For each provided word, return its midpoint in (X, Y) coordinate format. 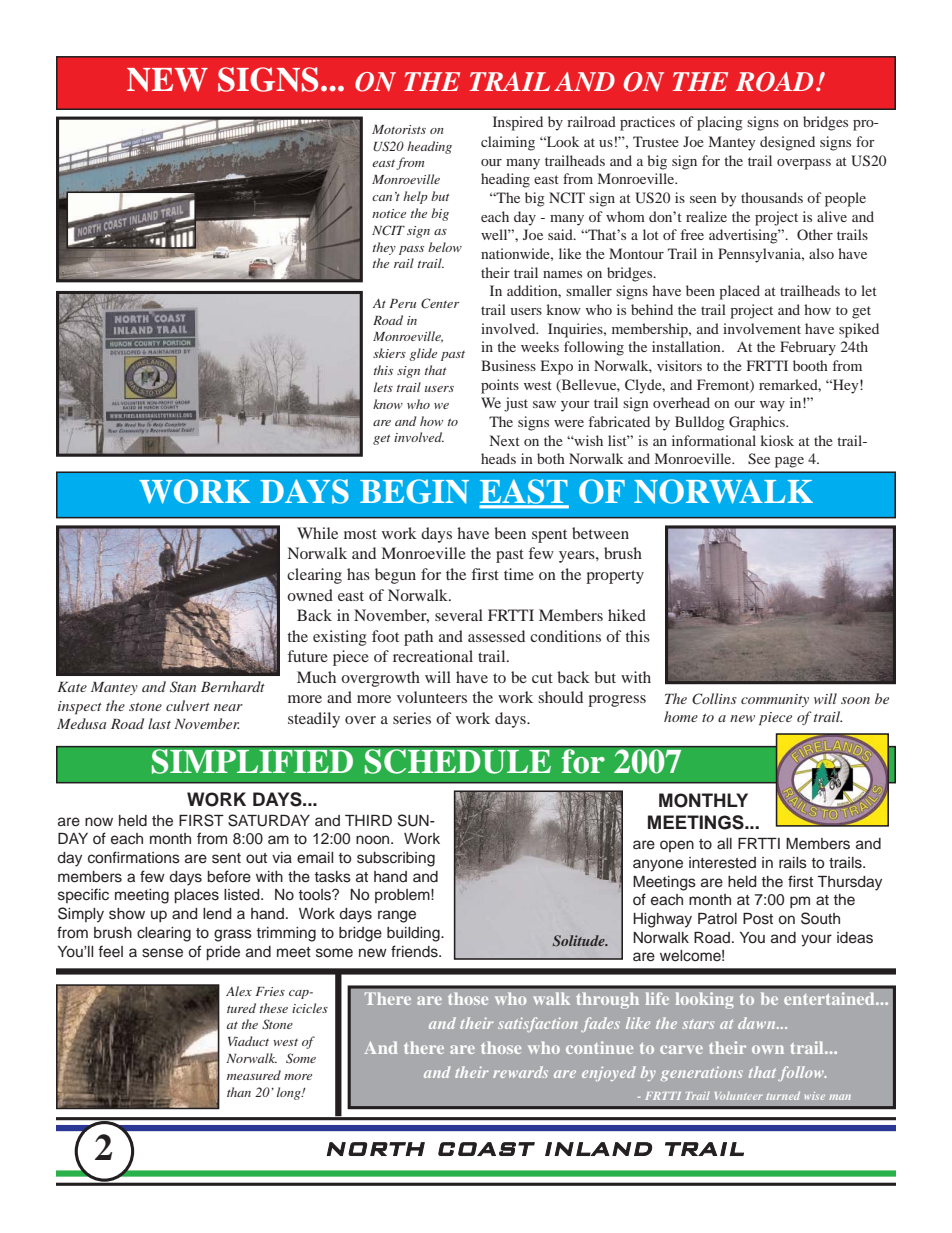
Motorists (399, 129)
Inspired (518, 123)
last (159, 723)
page (789, 462)
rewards (520, 1072)
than (239, 1092)
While (317, 533)
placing (720, 123)
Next (505, 440)
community (775, 700)
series (412, 718)
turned (783, 1096)
